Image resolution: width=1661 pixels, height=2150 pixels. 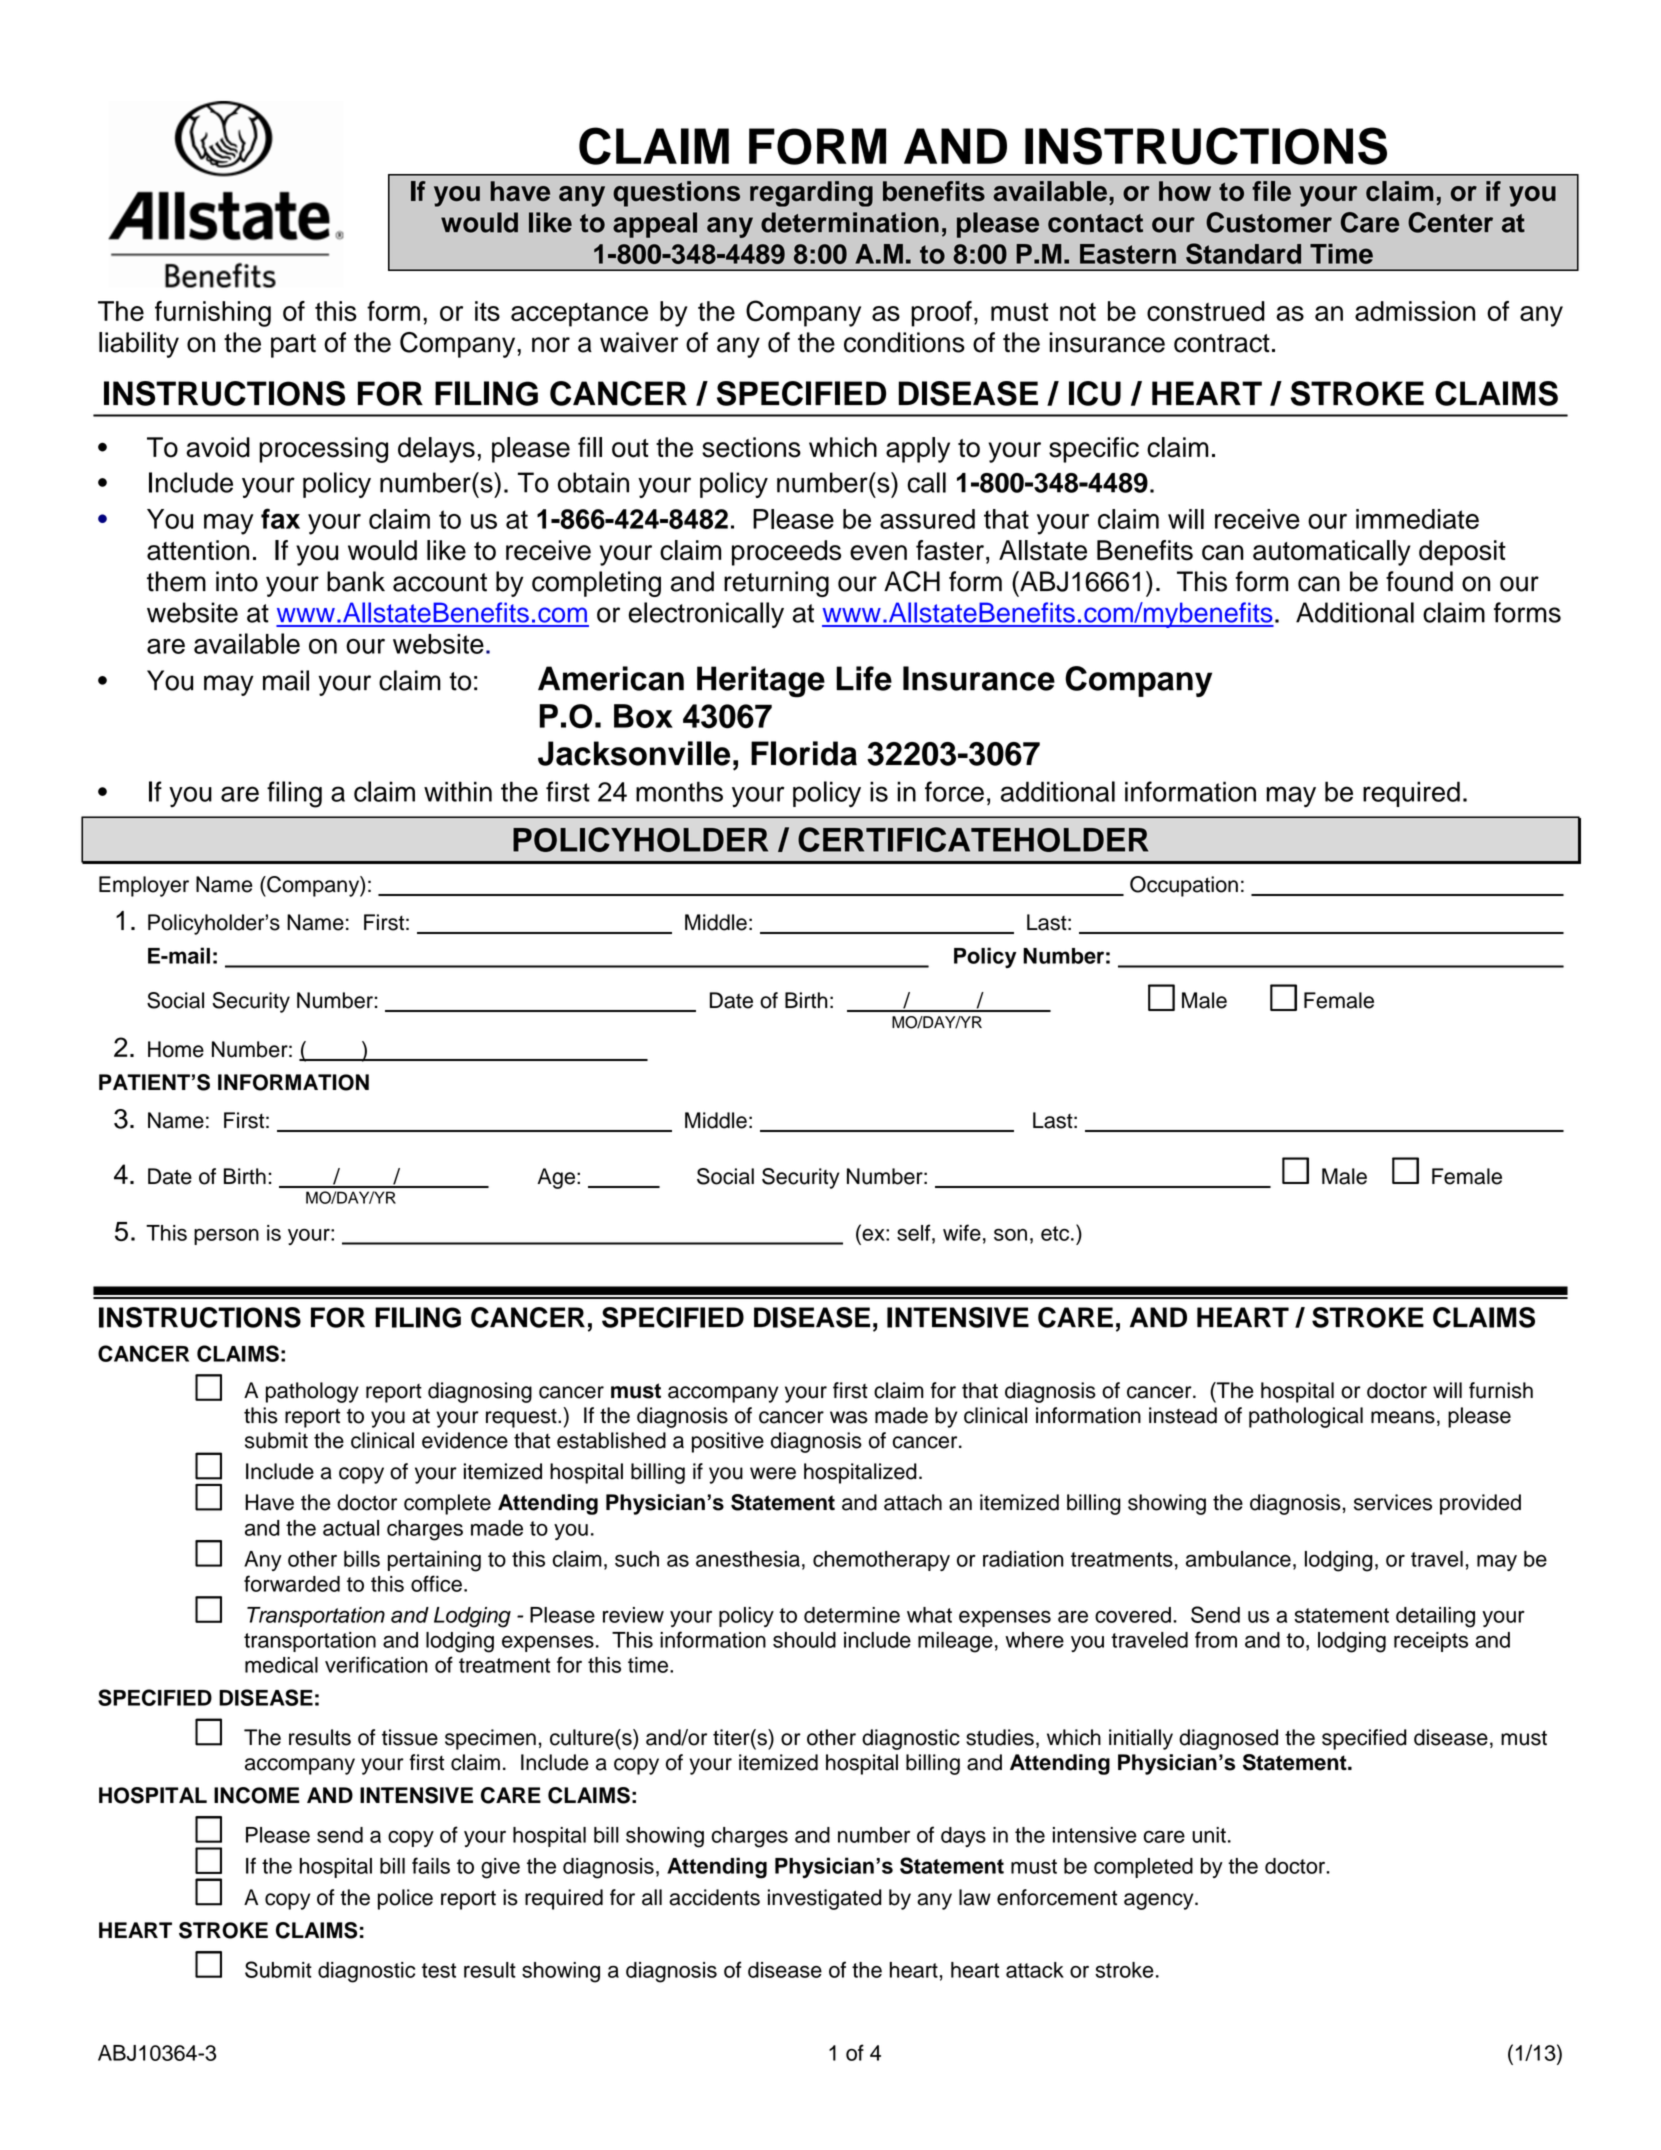 What do you see at coordinates (962, 1232) in the screenshot?
I see `wife` at bounding box center [962, 1232].
